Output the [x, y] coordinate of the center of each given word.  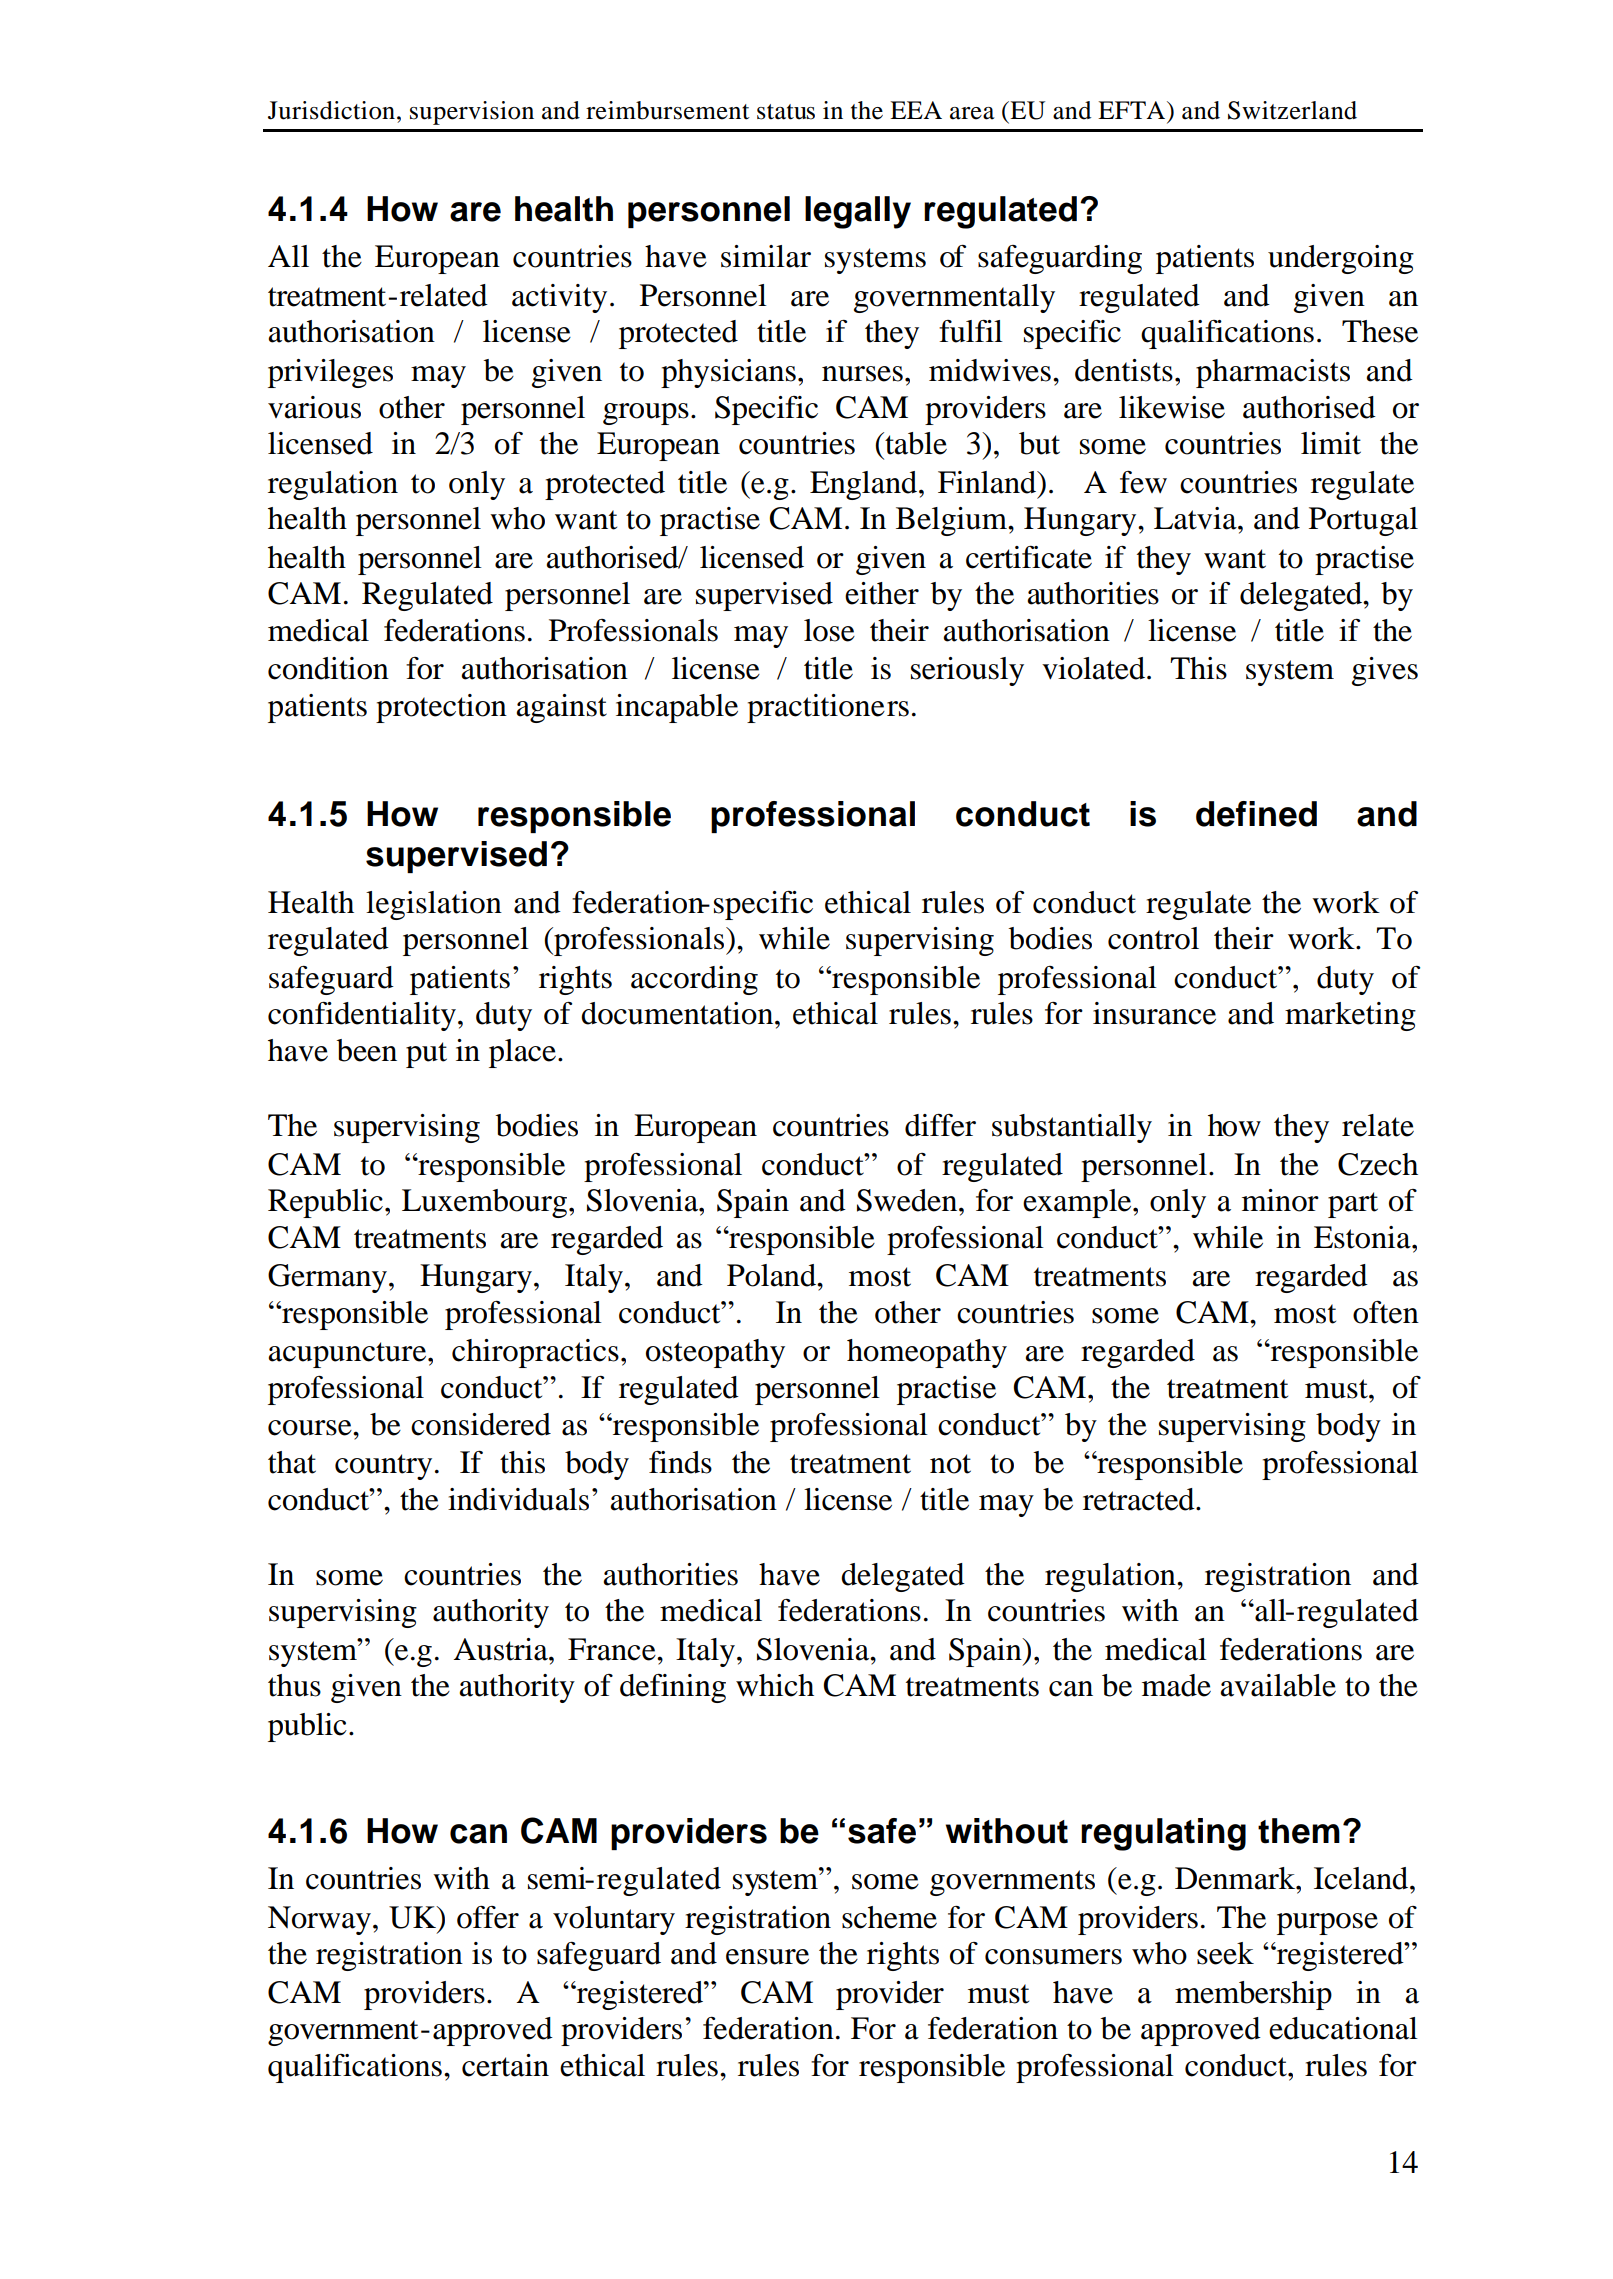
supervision [472, 113]
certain [505, 2065]
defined [1256, 814]
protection [441, 708]
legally [858, 212]
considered [481, 1424]
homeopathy [927, 1353]
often [1386, 1312]
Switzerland [1292, 110]
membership [1253, 1995]
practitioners [828, 708]
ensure [767, 1957]
